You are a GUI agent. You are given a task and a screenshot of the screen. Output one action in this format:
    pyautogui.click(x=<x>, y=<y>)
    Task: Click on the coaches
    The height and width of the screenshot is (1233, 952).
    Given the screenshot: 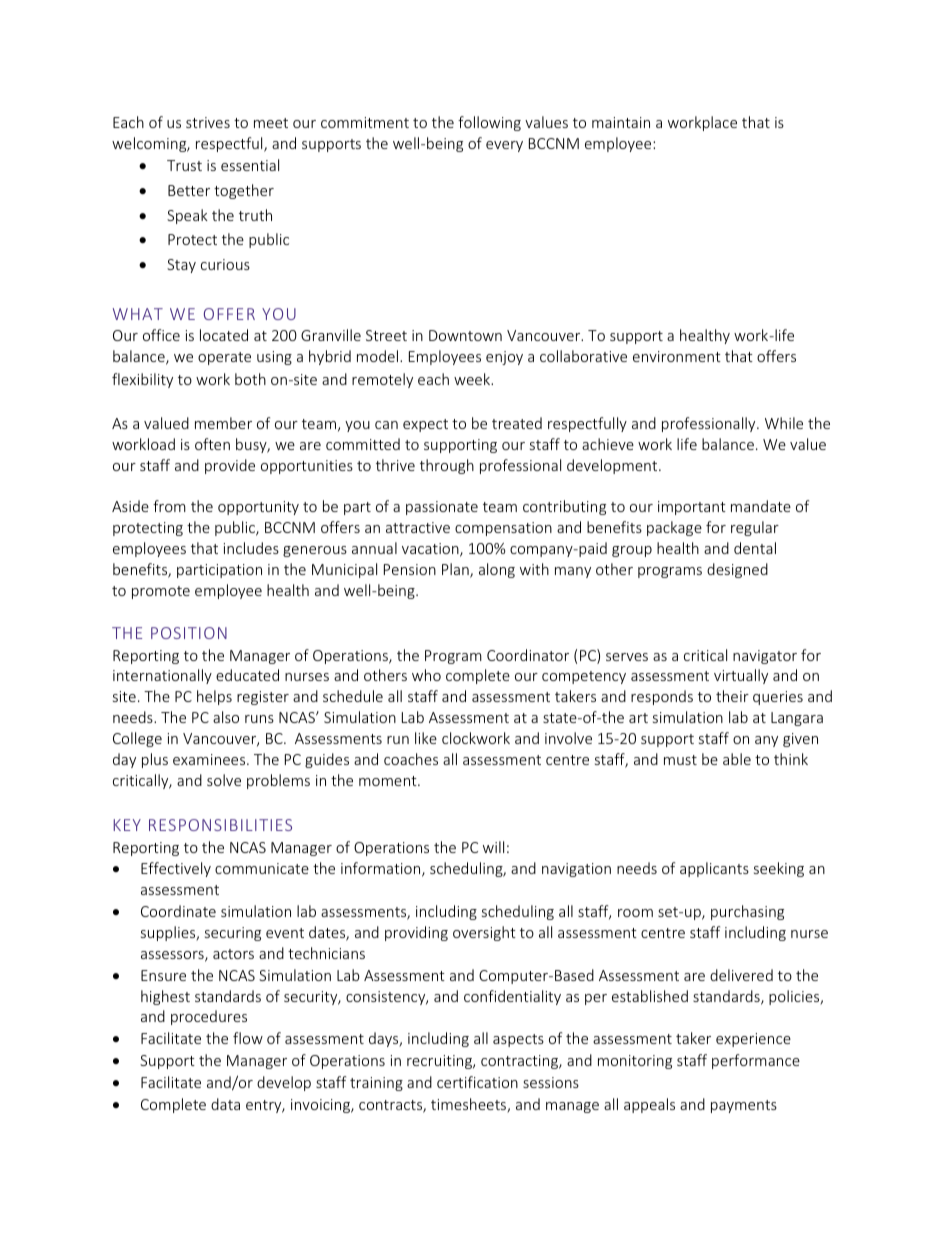 What is the action you would take?
    pyautogui.click(x=411, y=759)
